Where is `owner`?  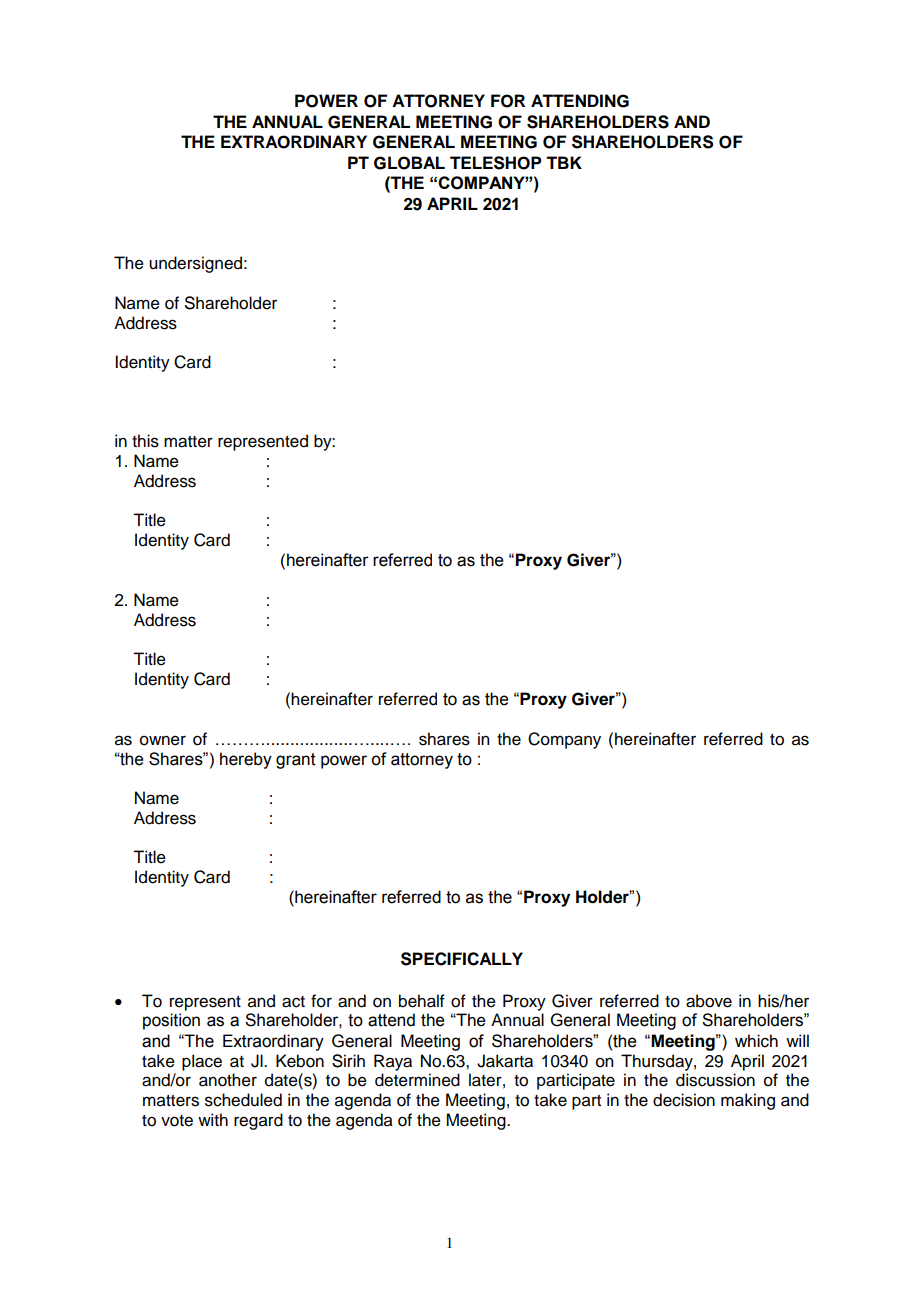
owner is located at coordinates (163, 740).
